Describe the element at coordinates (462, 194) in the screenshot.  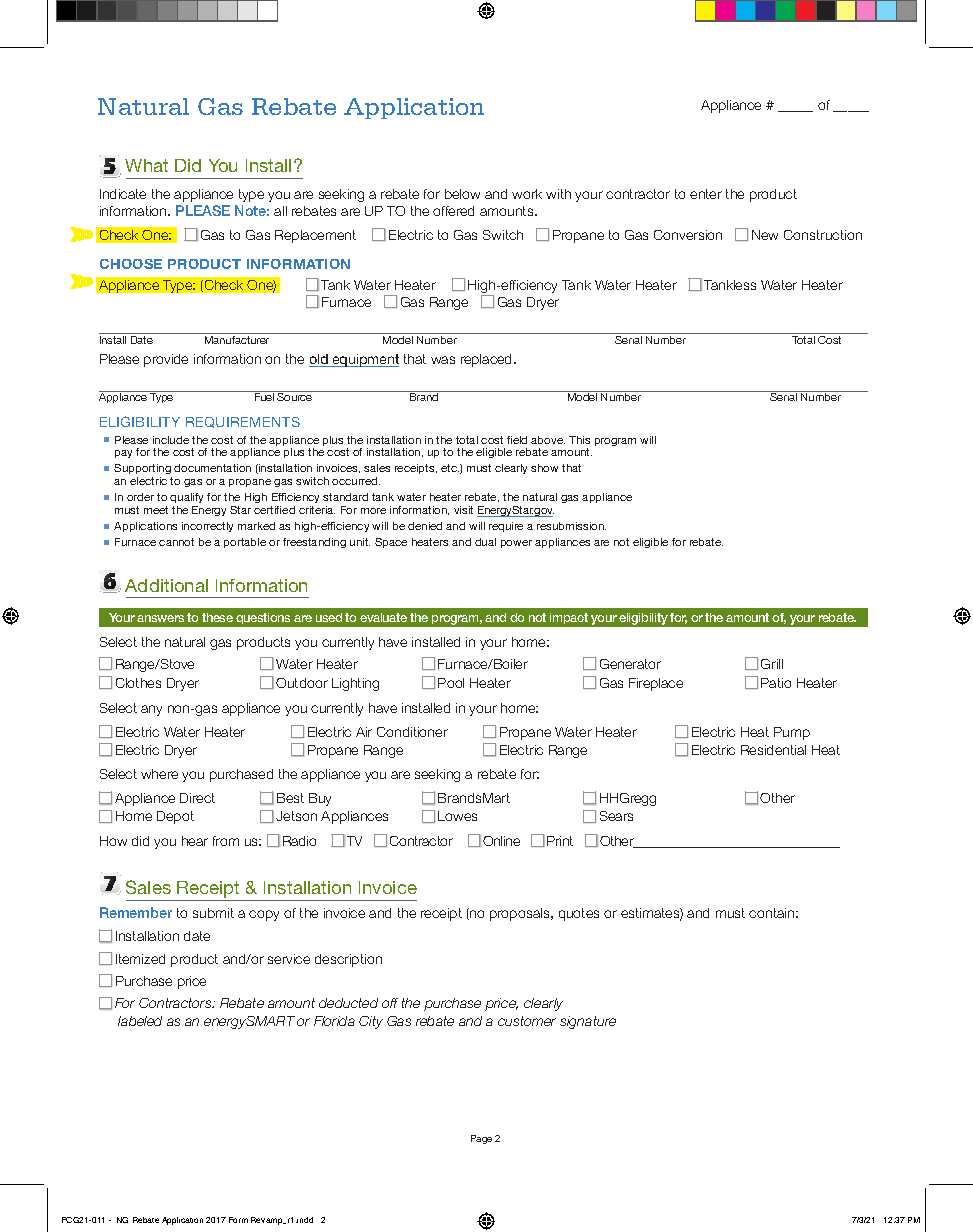
I see `below` at that location.
